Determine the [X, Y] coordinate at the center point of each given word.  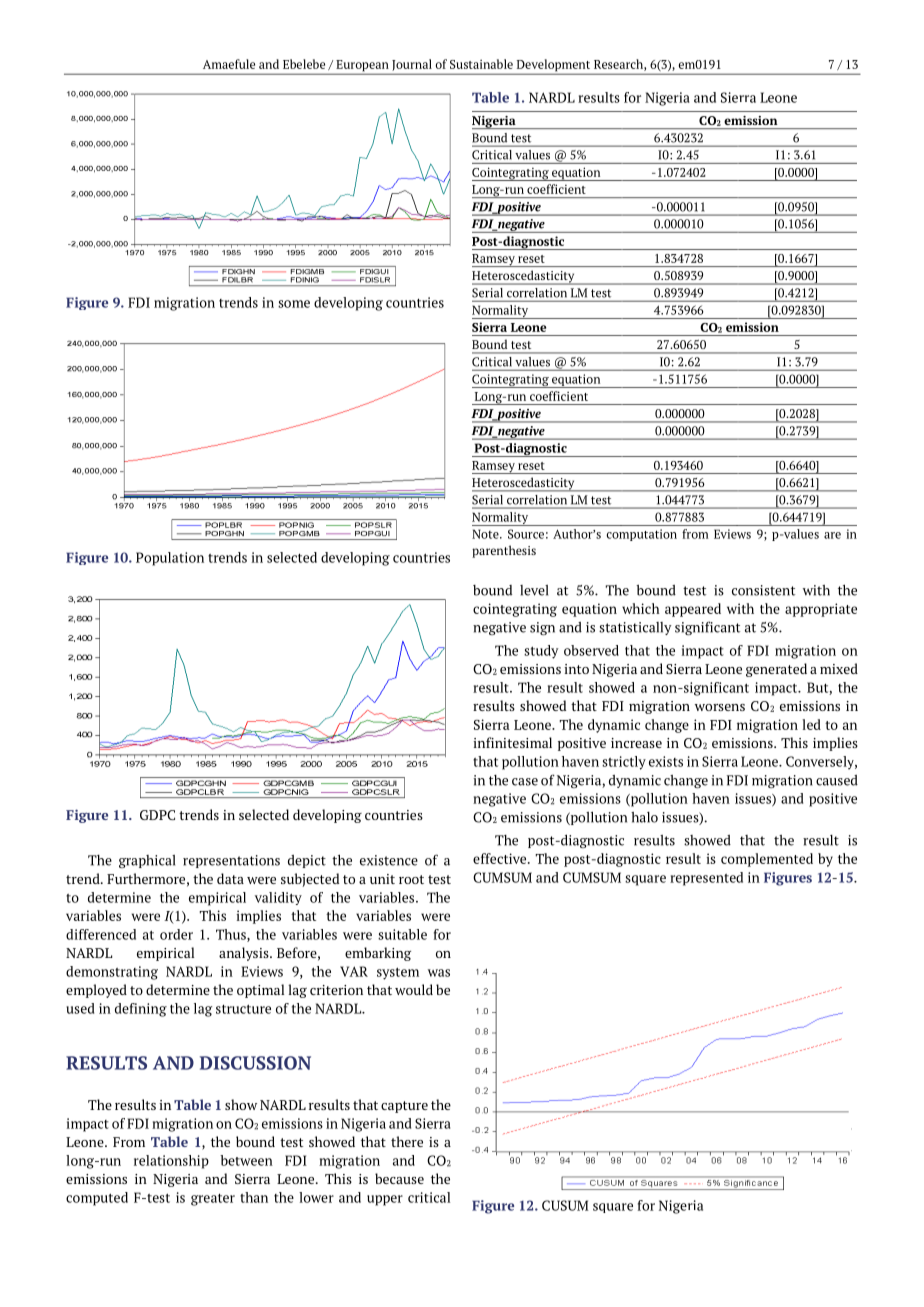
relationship [171, 1162]
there [407, 1141]
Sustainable [481, 64]
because [399, 1178]
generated [776, 670]
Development [553, 66]
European [362, 67]
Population [170, 559]
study [541, 652]
